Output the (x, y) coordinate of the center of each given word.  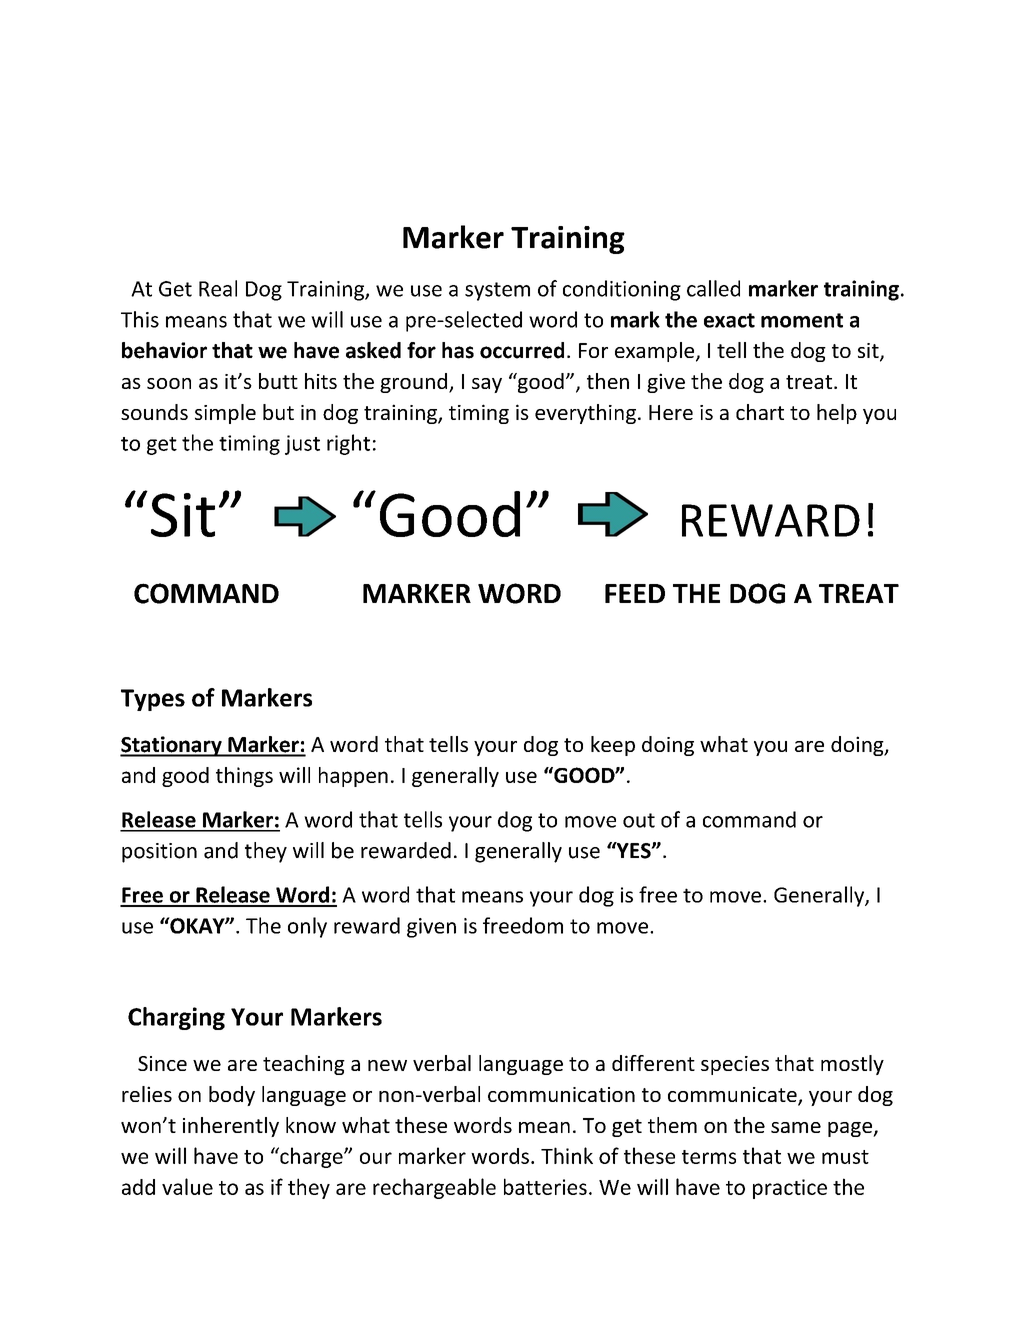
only (307, 927)
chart (760, 412)
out (639, 820)
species (735, 1065)
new (387, 1065)
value (187, 1186)
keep (613, 746)
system (497, 291)
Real (218, 288)
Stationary (172, 746)
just (302, 445)
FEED (635, 593)
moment (802, 320)
